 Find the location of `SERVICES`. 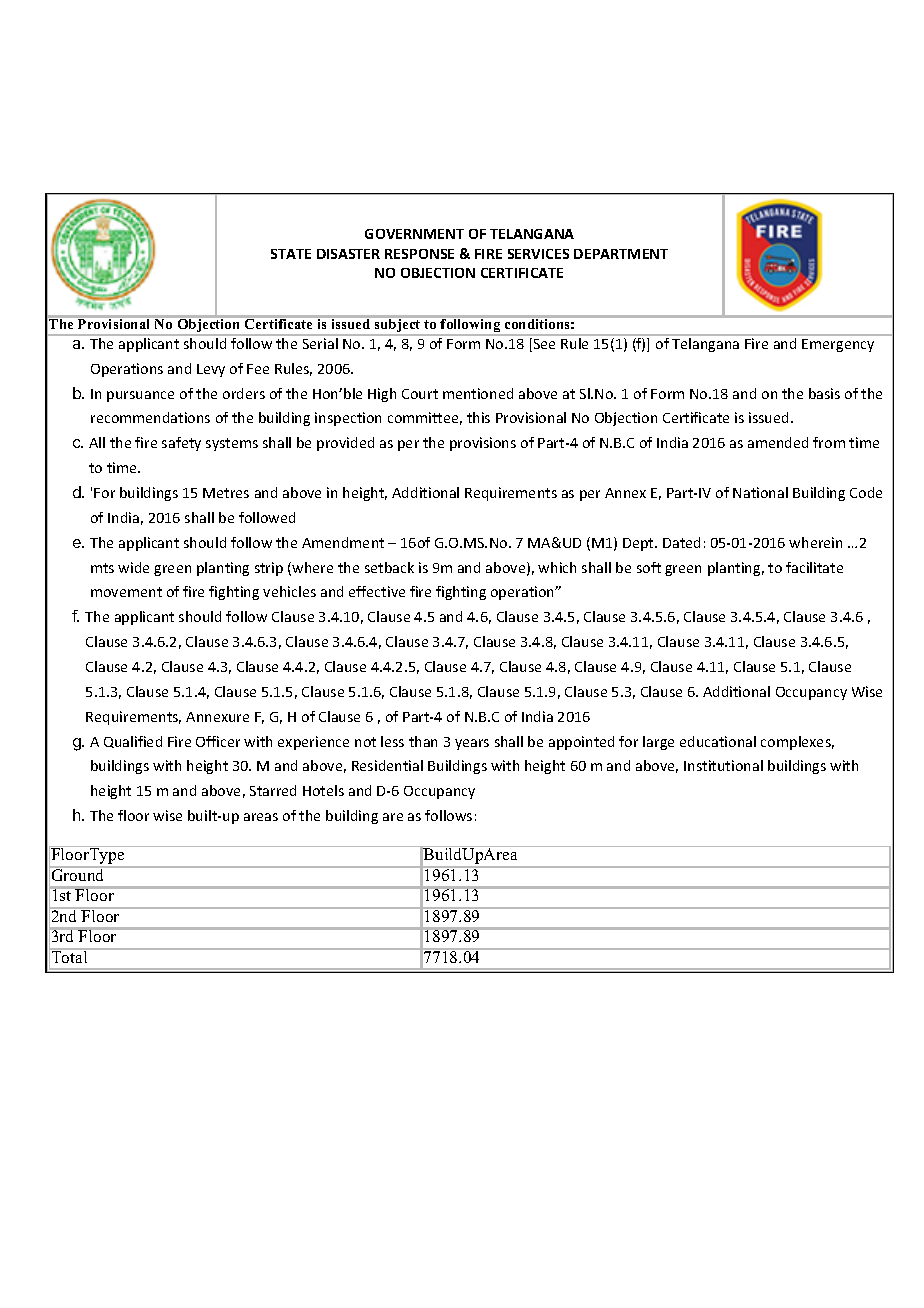

SERVICES is located at coordinates (538, 254).
